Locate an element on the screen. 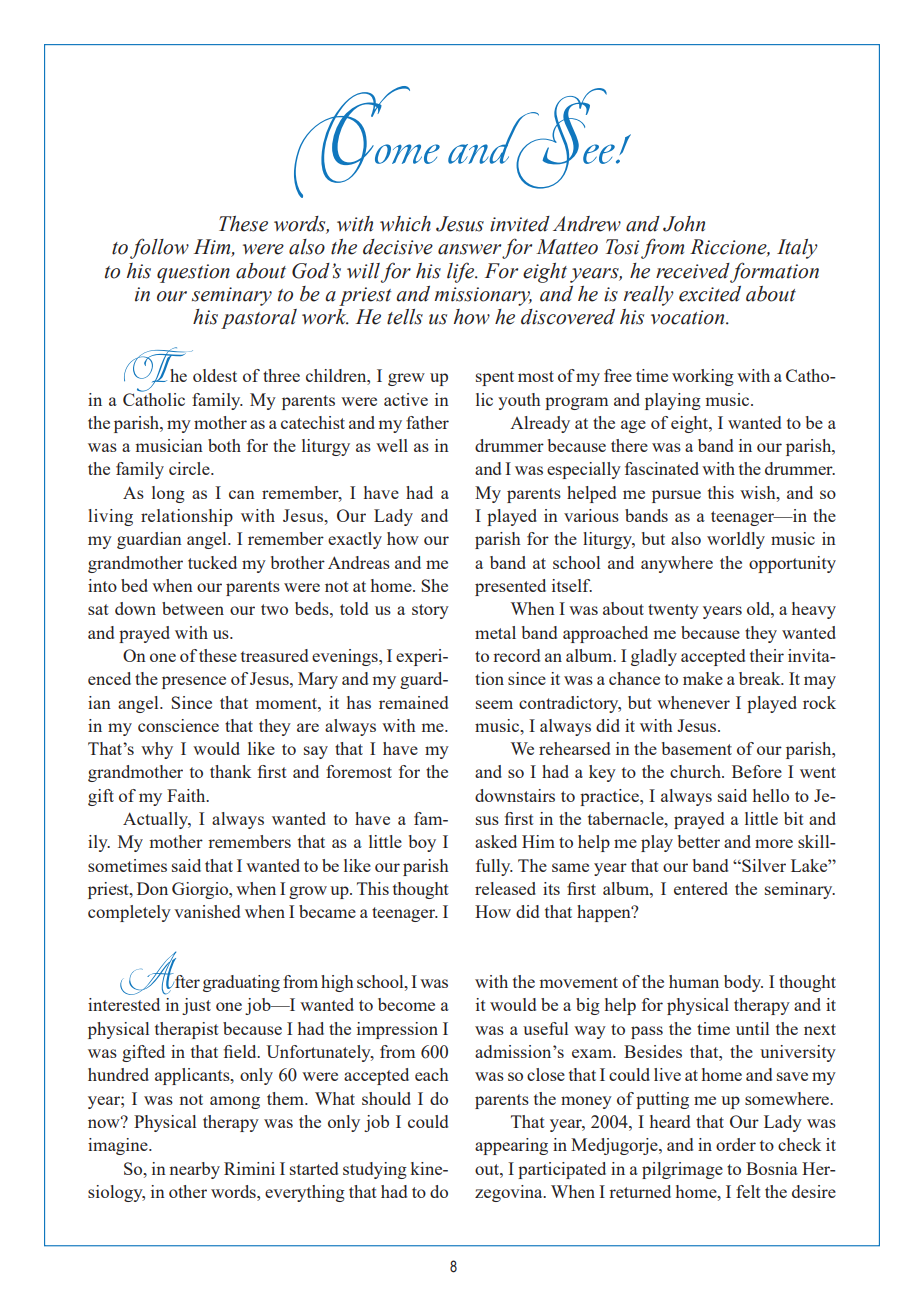 Image resolution: width=924 pixels, height=1308 pixels. nearby is located at coordinates (194, 1170).
